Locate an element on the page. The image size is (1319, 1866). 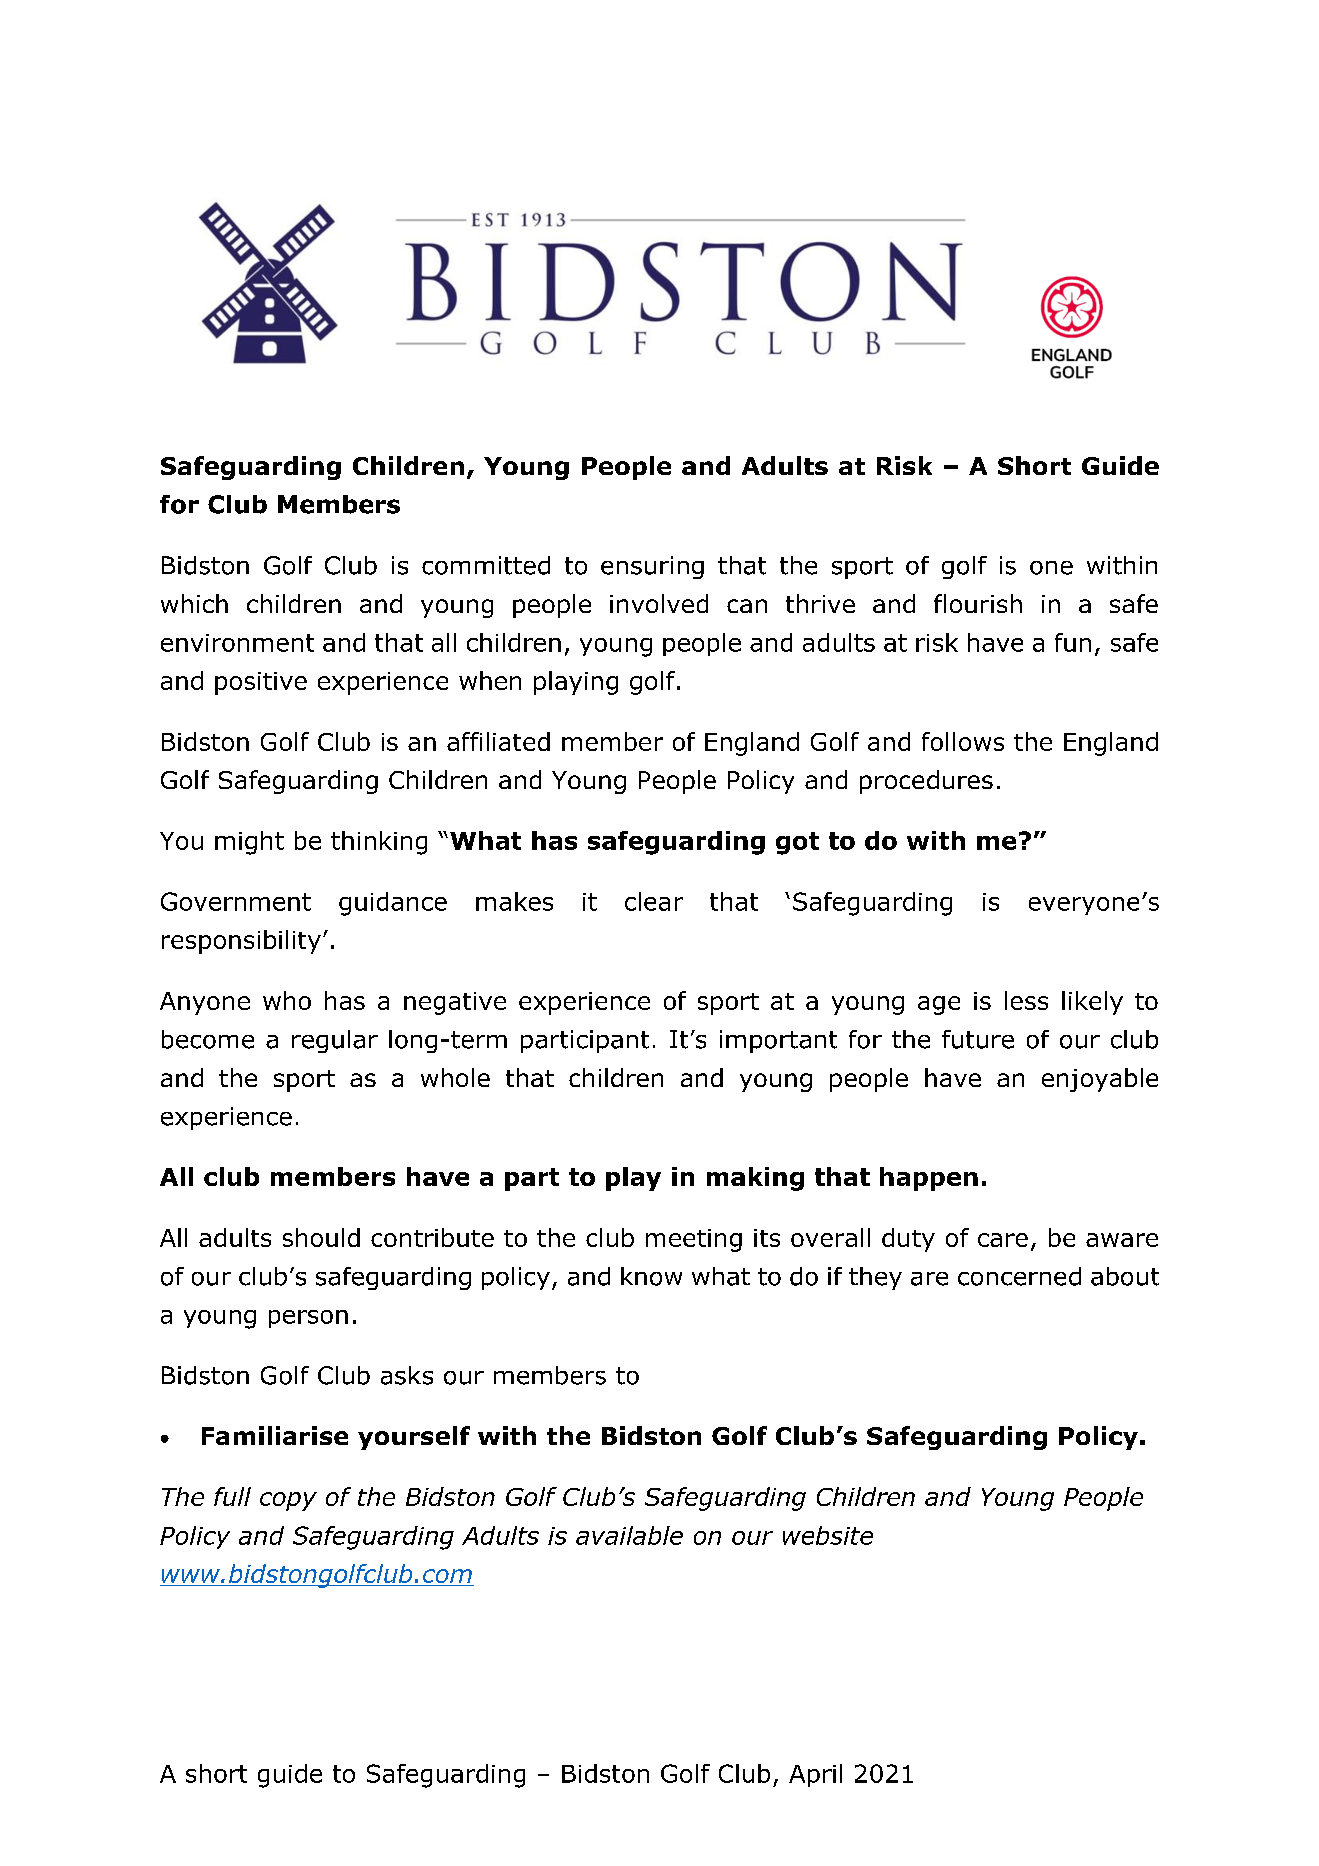
know is located at coordinates (651, 1276).
